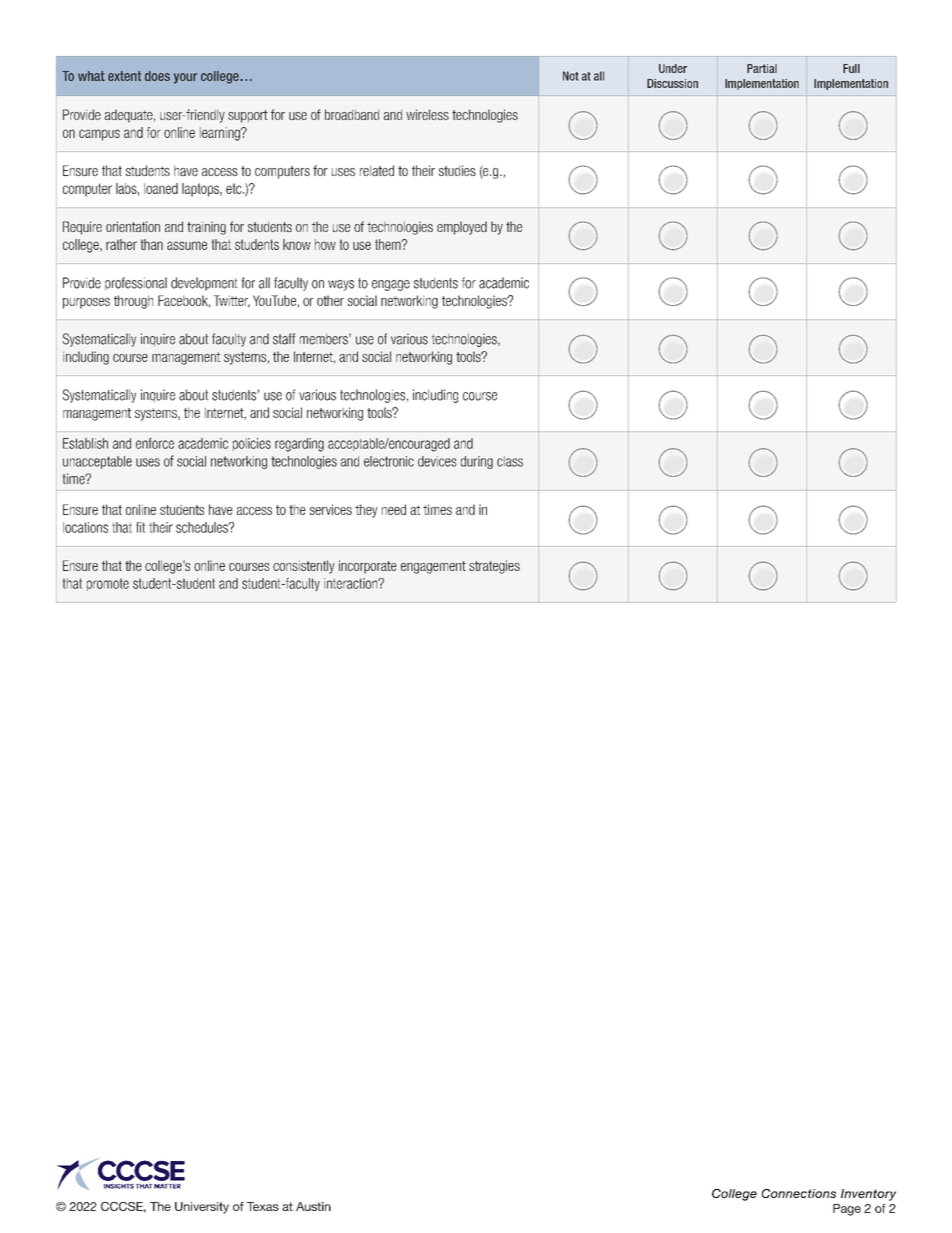 Image resolution: width=952 pixels, height=1233 pixels. I want to click on Partial, so click(762, 68).
